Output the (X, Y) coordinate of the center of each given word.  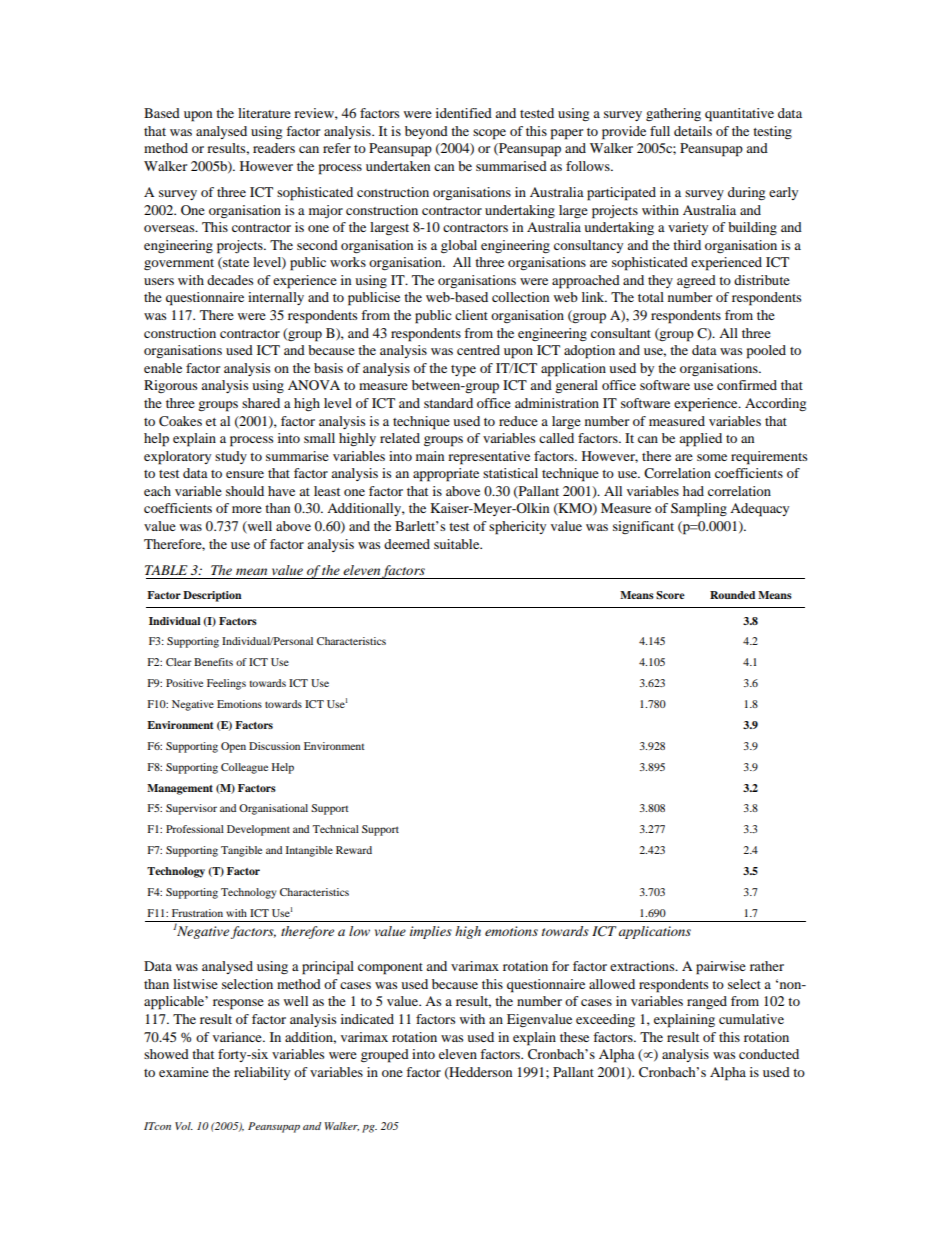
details (693, 131)
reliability (262, 1073)
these (574, 1037)
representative (489, 458)
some (712, 457)
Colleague (244, 768)
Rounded (732, 595)
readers (274, 148)
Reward (354, 850)
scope (489, 134)
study (231, 457)
